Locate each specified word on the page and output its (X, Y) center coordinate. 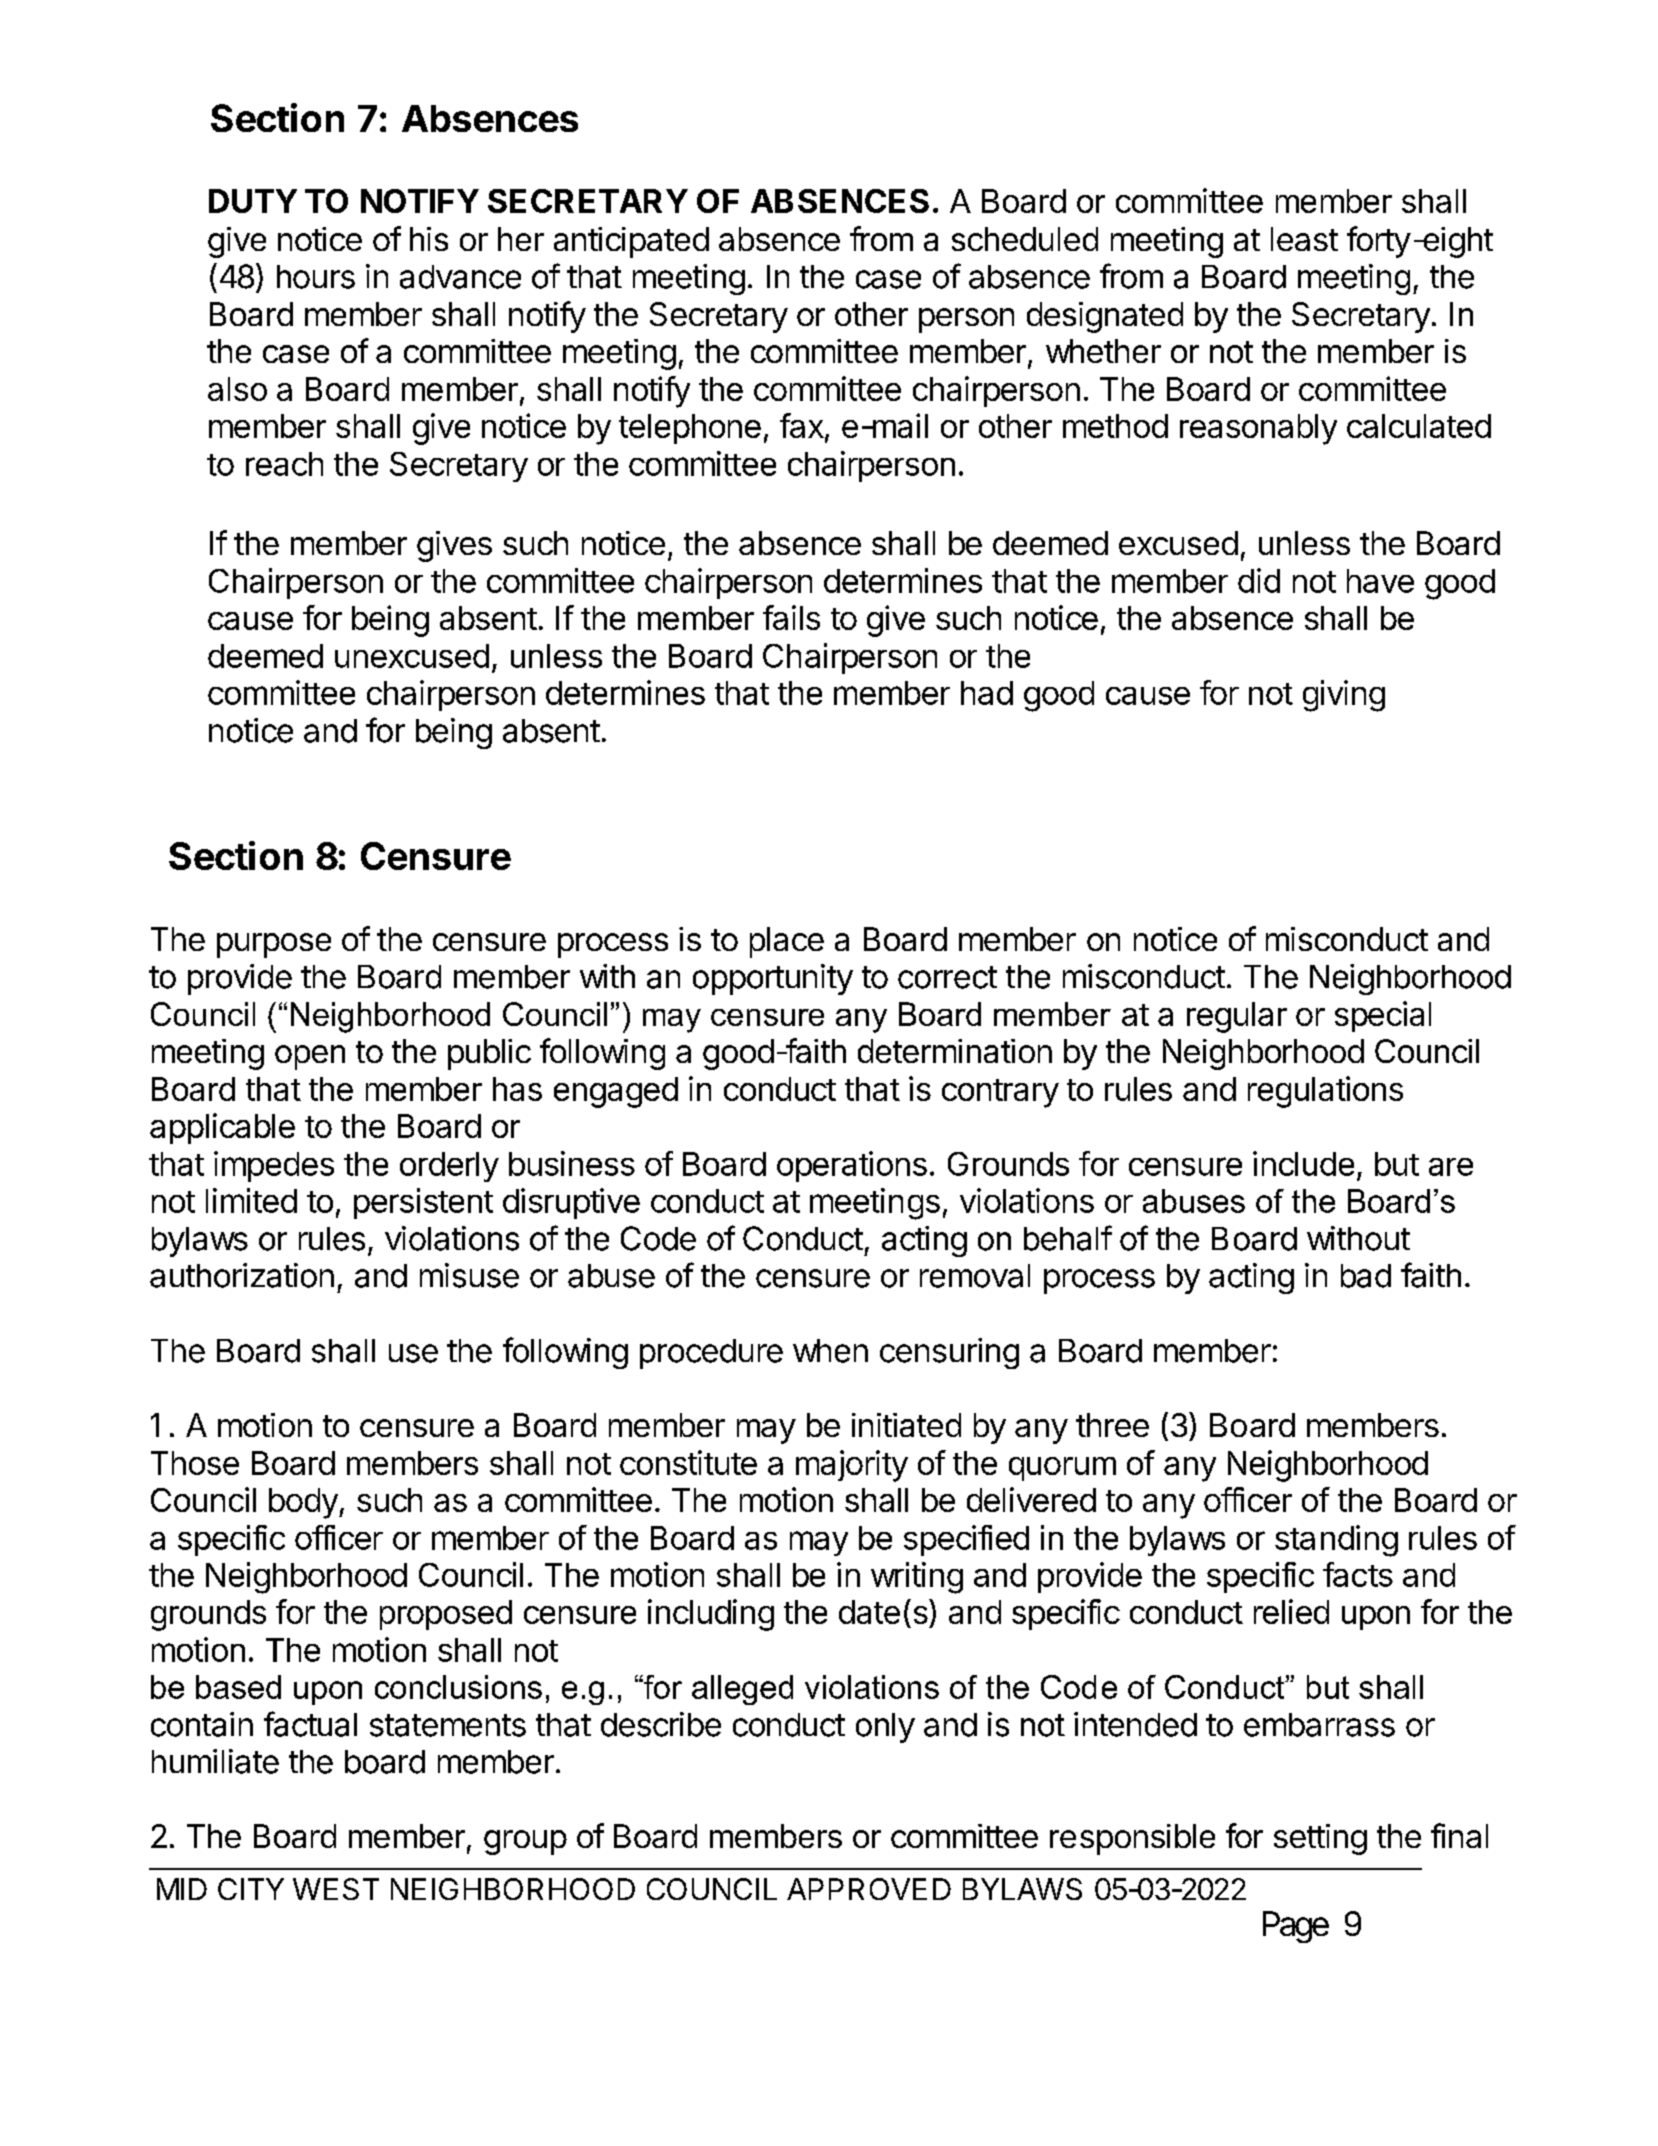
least (1304, 239)
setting (1320, 1839)
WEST (336, 1889)
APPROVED (869, 1889)
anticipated (631, 242)
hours (316, 277)
